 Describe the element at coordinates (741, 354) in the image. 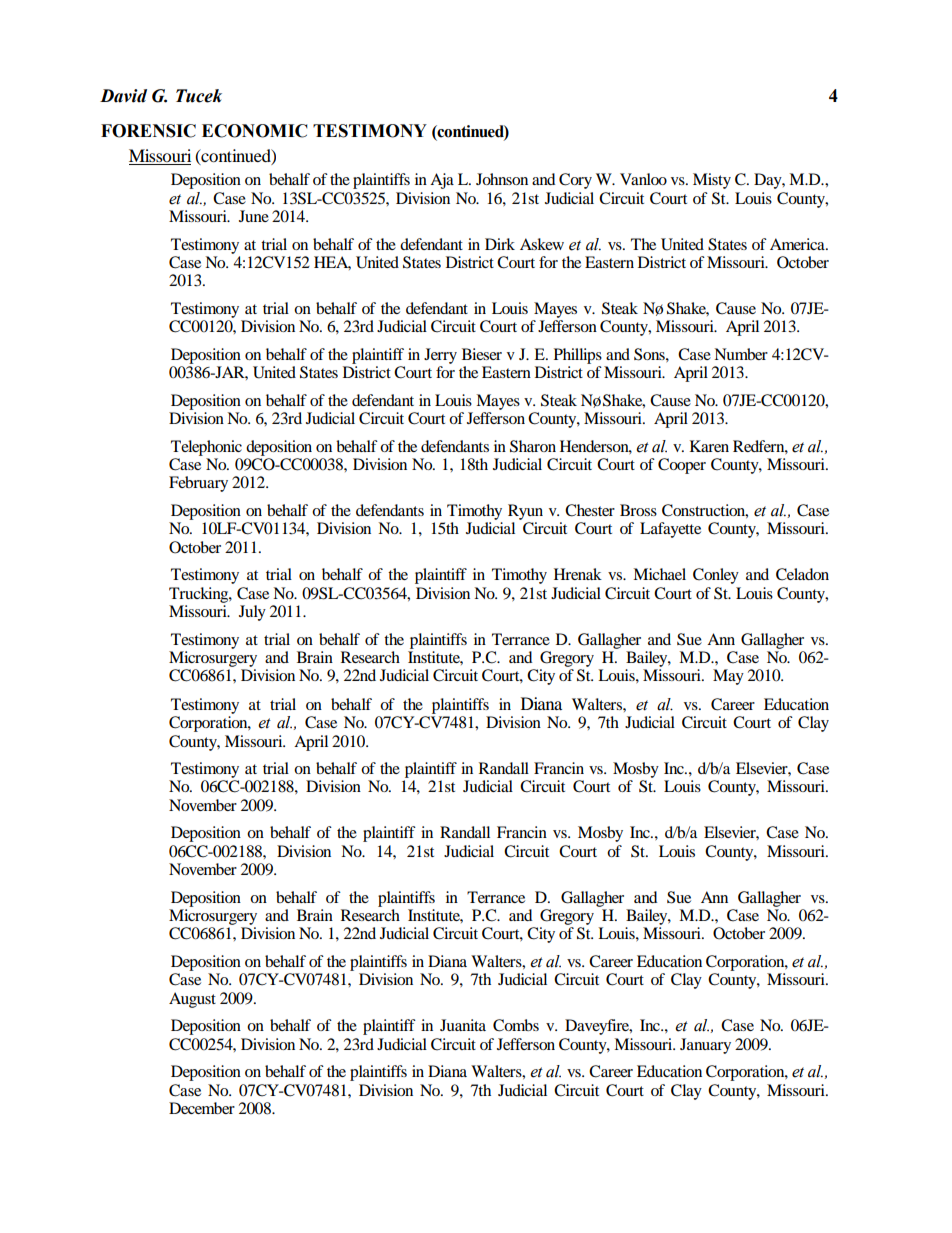

I see `Number` at that location.
